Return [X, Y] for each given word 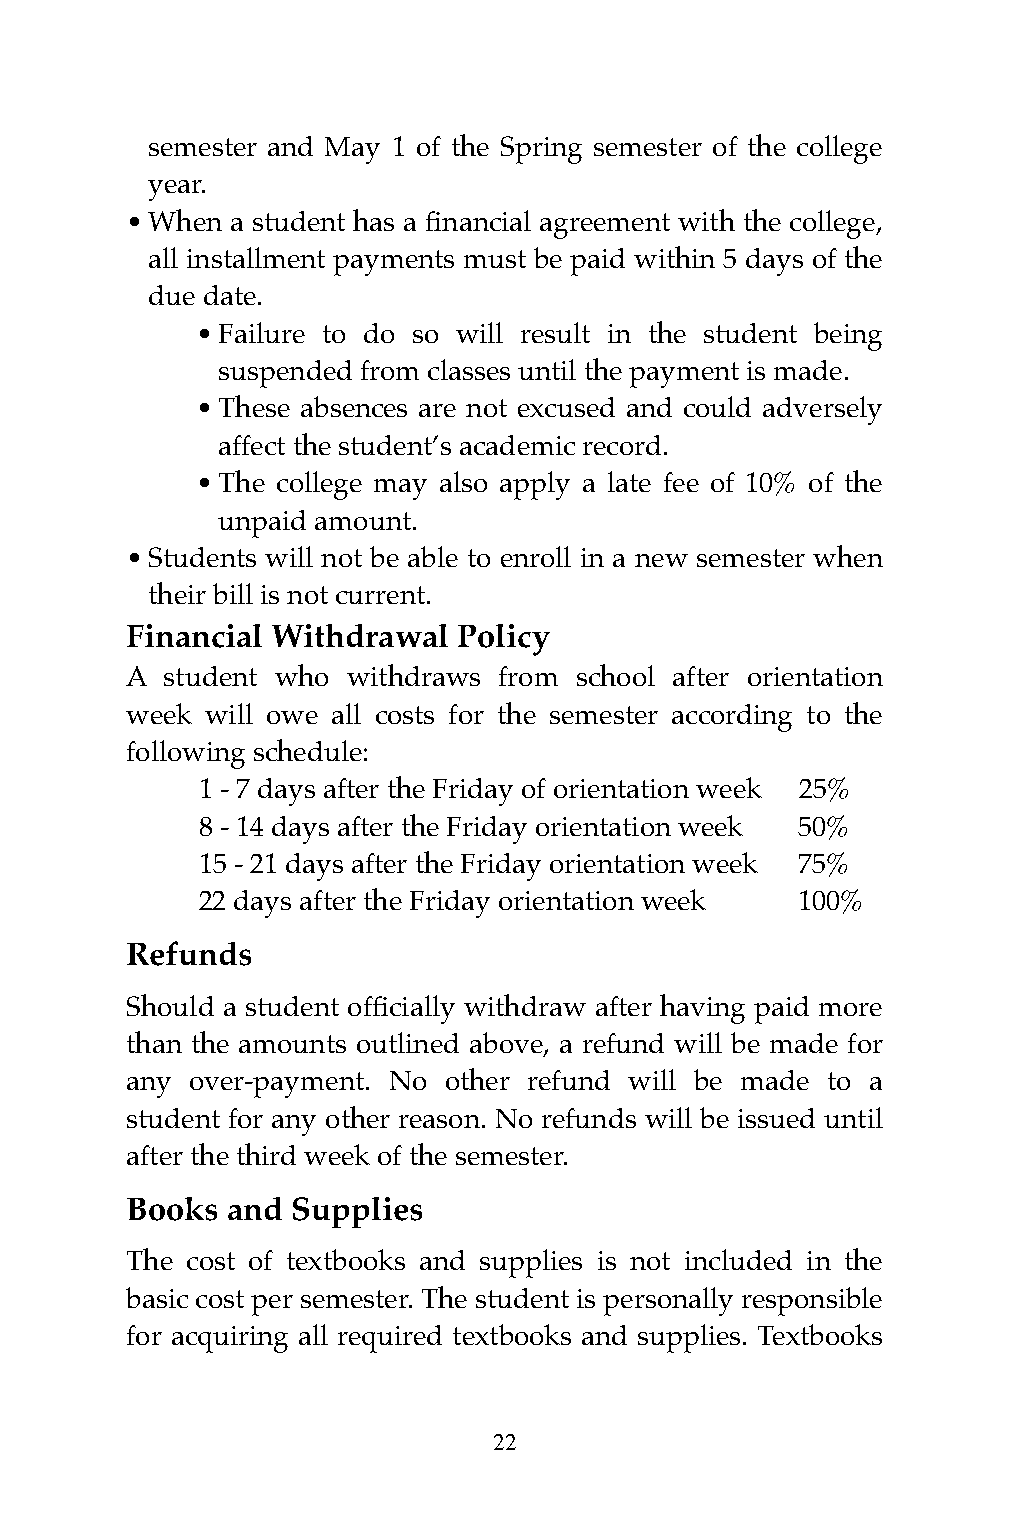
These [254, 406]
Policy [504, 640]
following [186, 754]
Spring [541, 150]
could [717, 406]
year [176, 190]
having [702, 1009]
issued [776, 1118]
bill [233, 593]
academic [517, 445]
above [507, 1044]
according [732, 718]
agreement [605, 226]
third [266, 1154]
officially [401, 1009]
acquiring [230, 1339]
